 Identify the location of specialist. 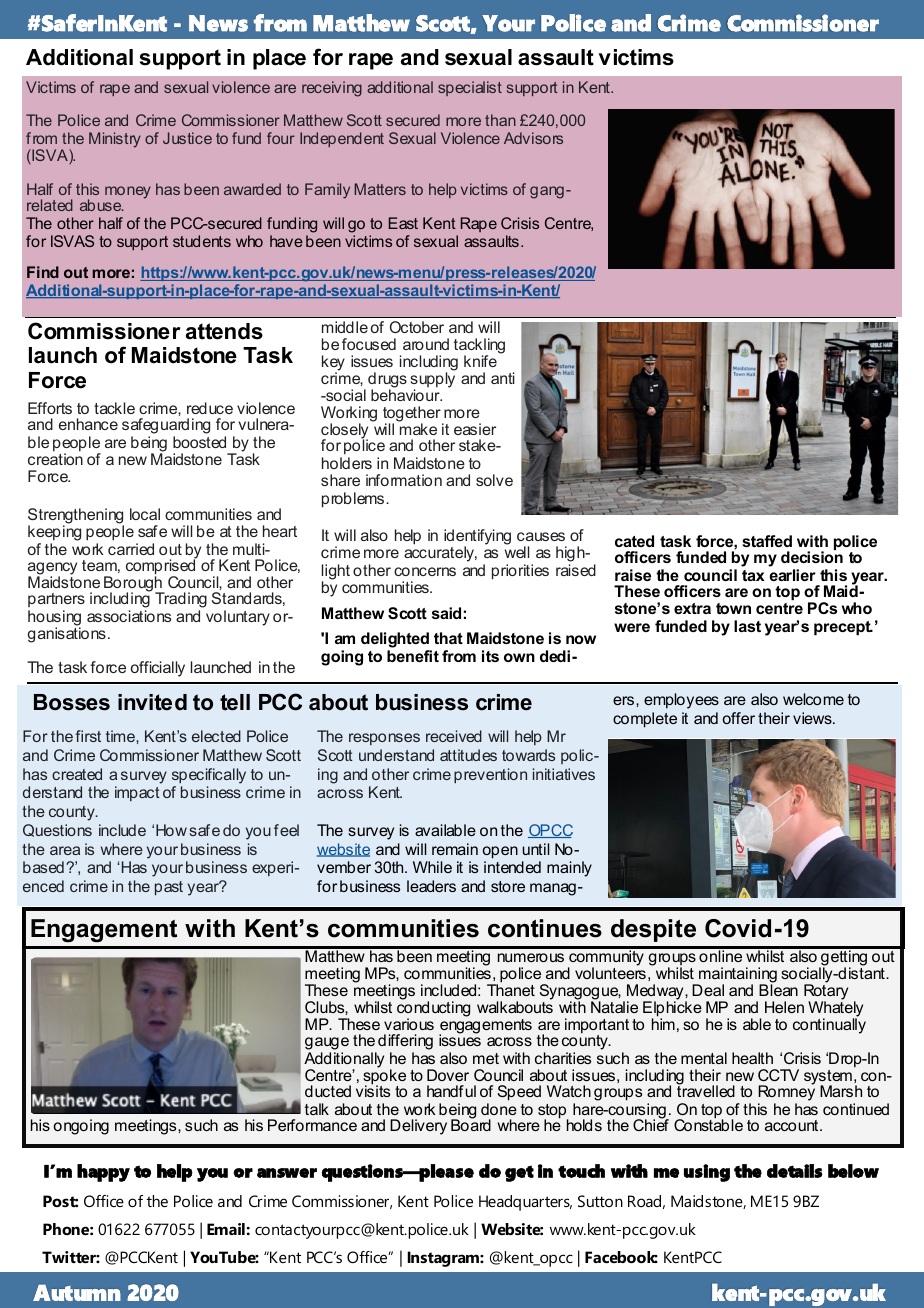
(470, 88).
